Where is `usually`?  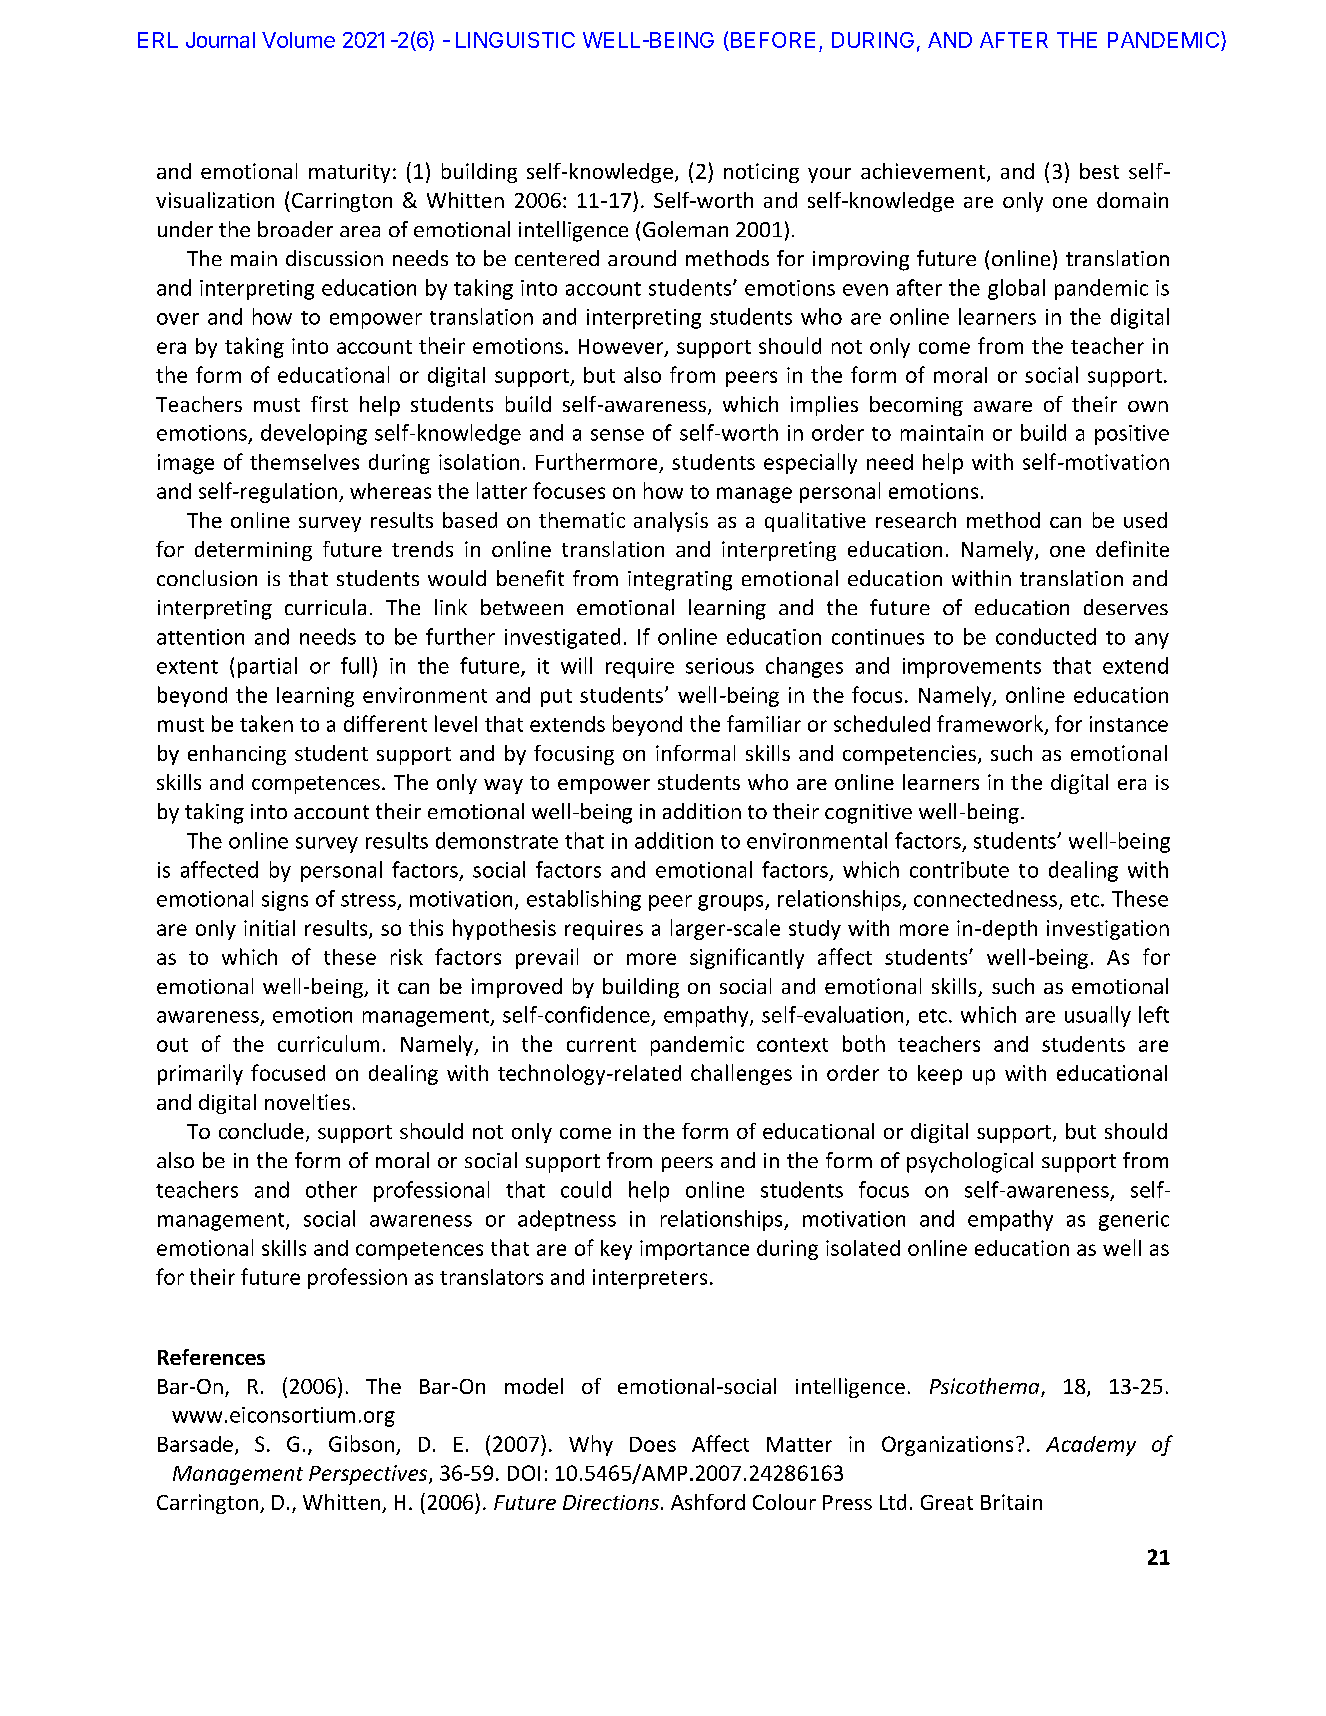
usually is located at coordinates (1098, 1016).
